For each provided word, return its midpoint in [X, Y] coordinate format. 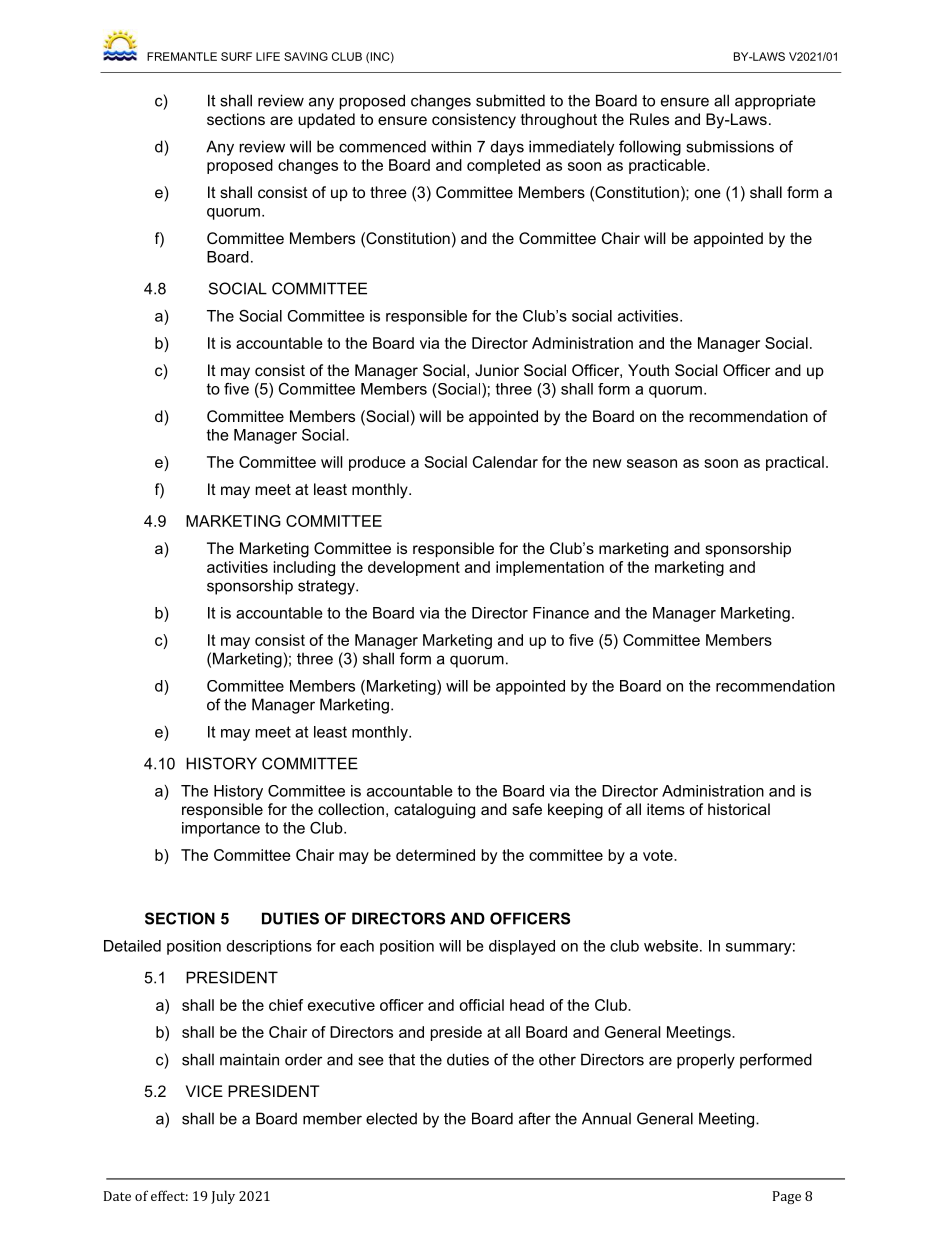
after [535, 1118]
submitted [510, 100]
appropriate [775, 102]
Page [787, 1197]
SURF [236, 56]
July [223, 1197]
